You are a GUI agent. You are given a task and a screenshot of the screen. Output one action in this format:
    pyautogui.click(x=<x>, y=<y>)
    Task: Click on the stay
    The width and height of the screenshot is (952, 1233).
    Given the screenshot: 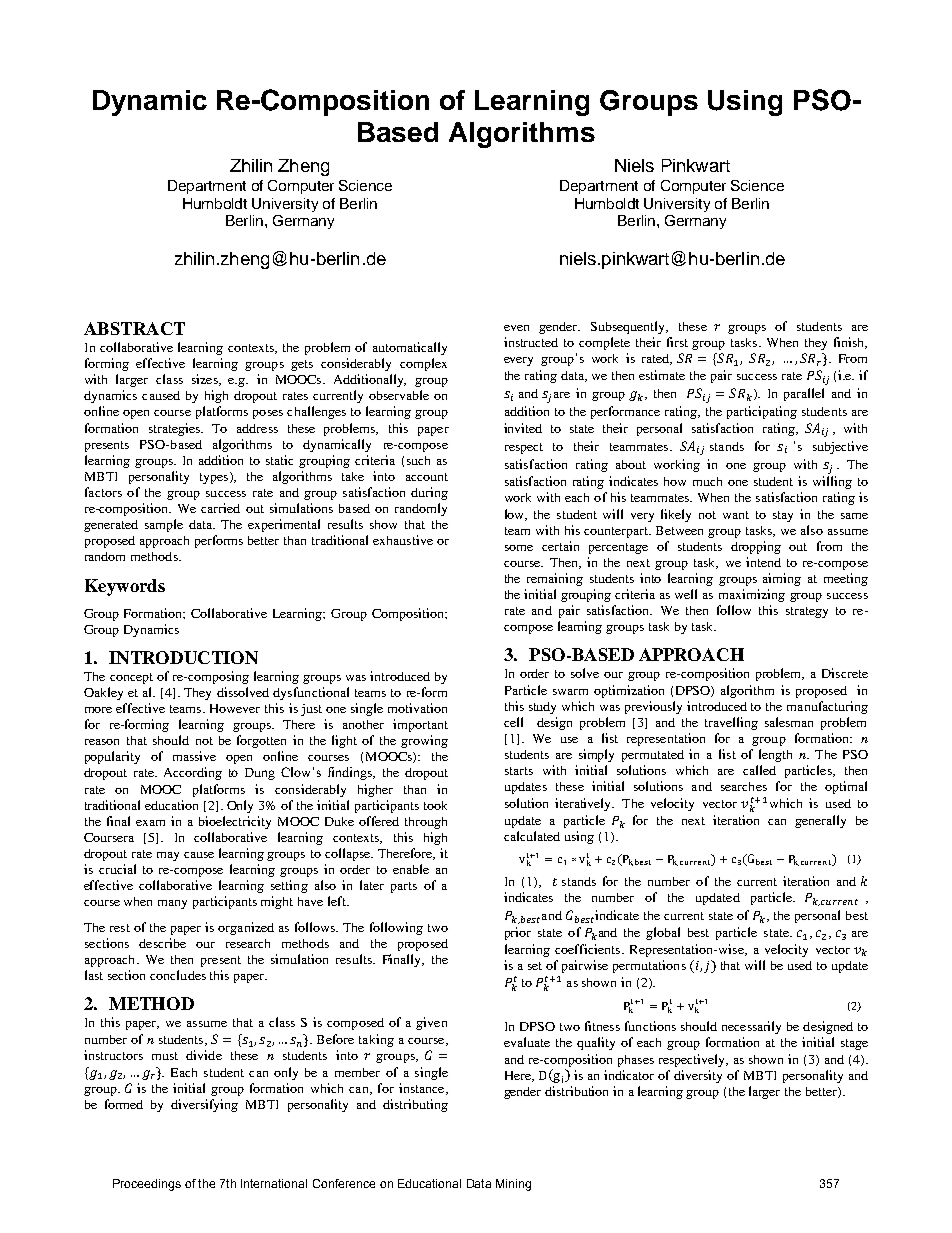 What is the action you would take?
    pyautogui.click(x=783, y=516)
